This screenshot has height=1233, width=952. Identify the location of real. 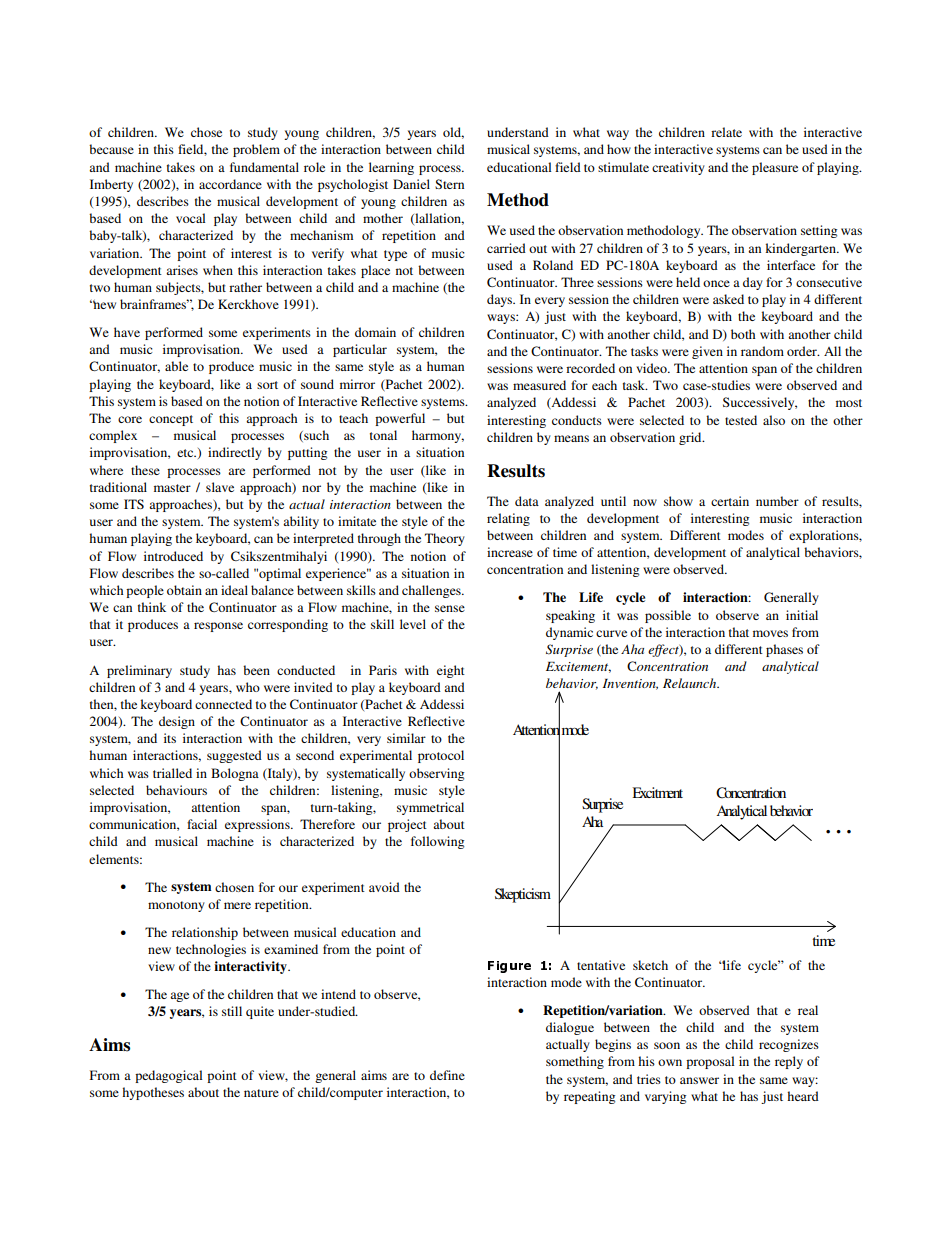
(808, 1010).
